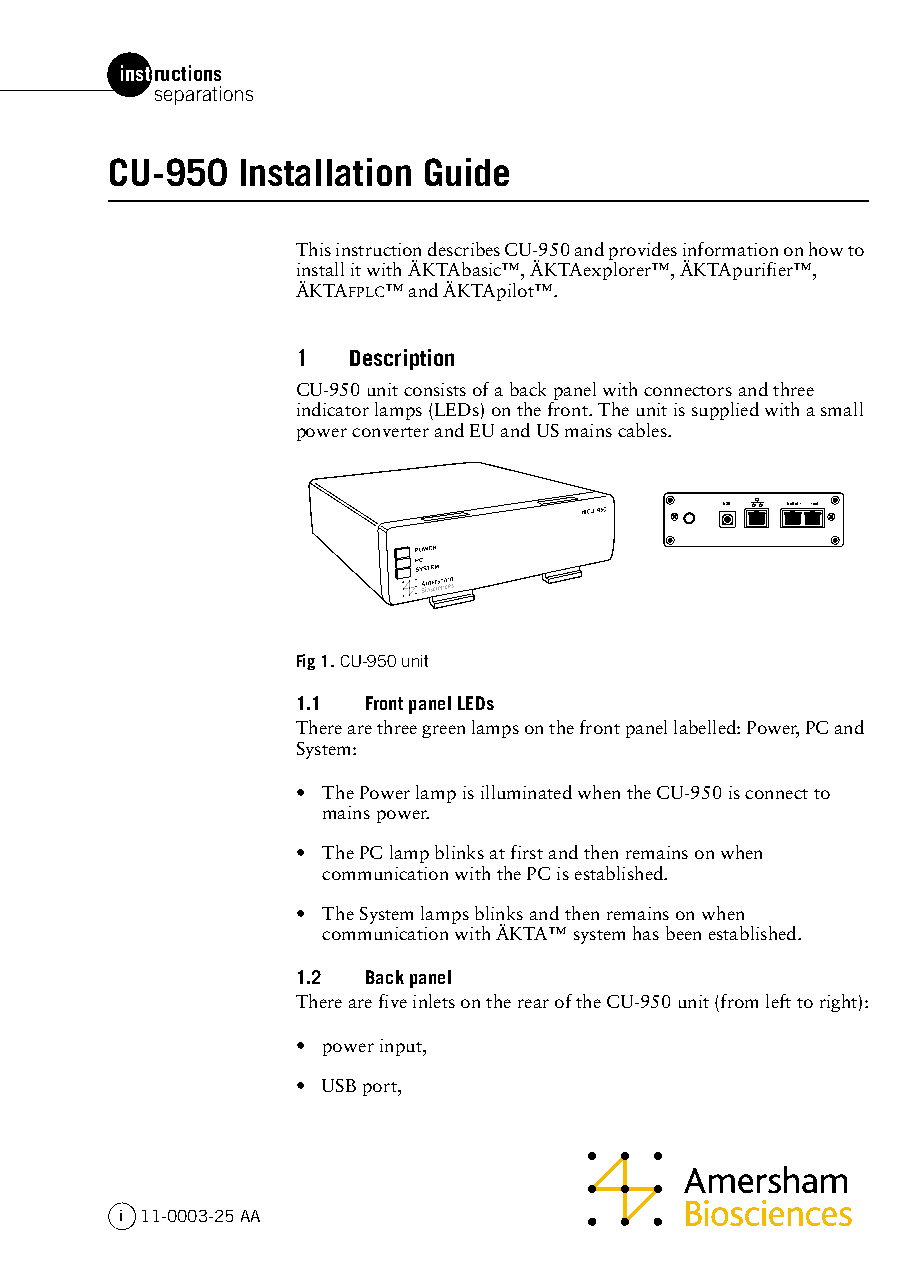 Image resolution: width=911 pixels, height=1287 pixels. Describe the element at coordinates (467, 172) in the screenshot. I see `Guide` at that location.
